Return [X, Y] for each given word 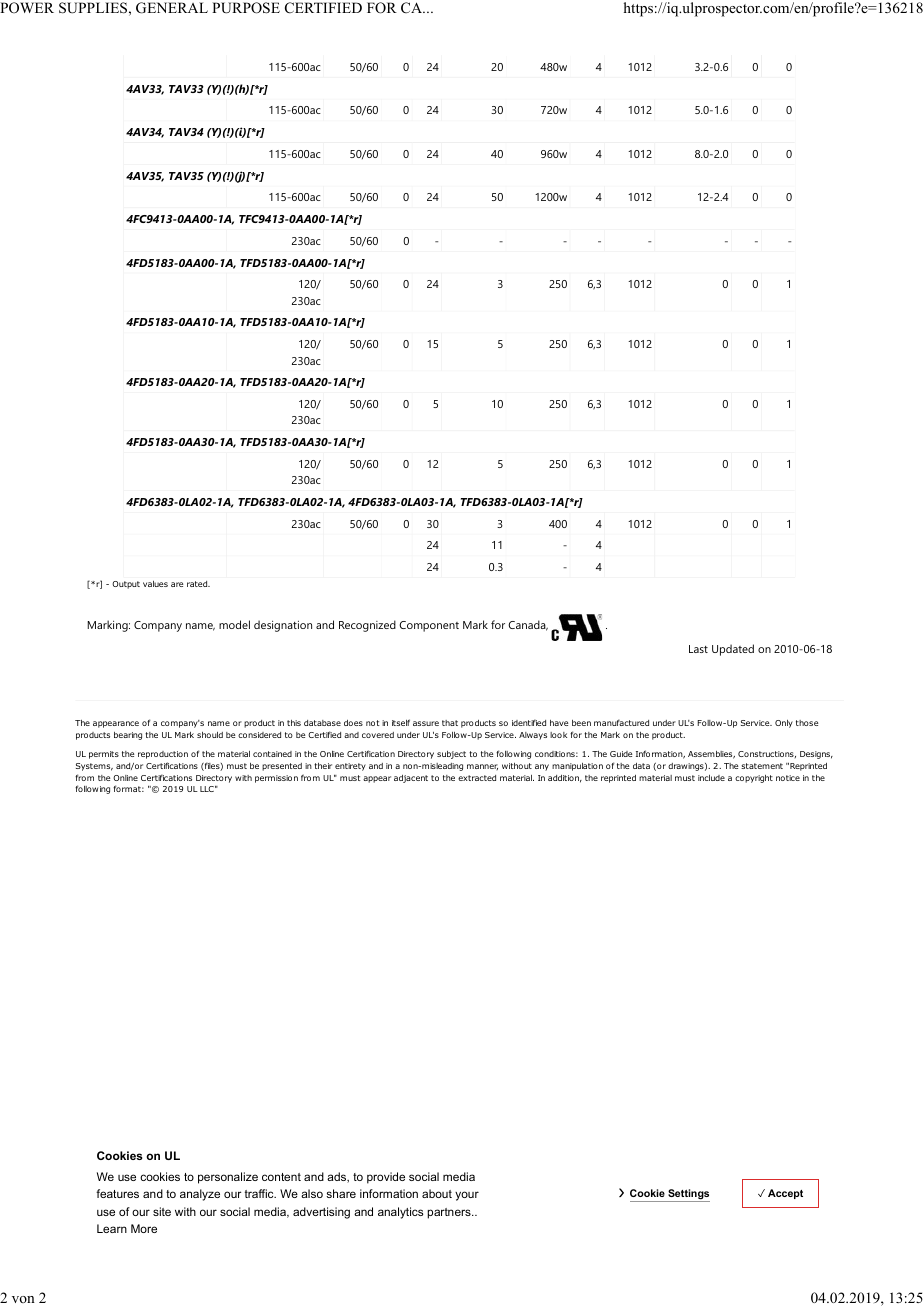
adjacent [411, 779]
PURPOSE [246, 8]
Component [429, 626]
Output [126, 585]
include [711, 778]
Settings [688, 1195]
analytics [400, 1213]
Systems [94, 767]
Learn [112, 1228]
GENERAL [172, 8]
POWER [27, 8]
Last [698, 649]
